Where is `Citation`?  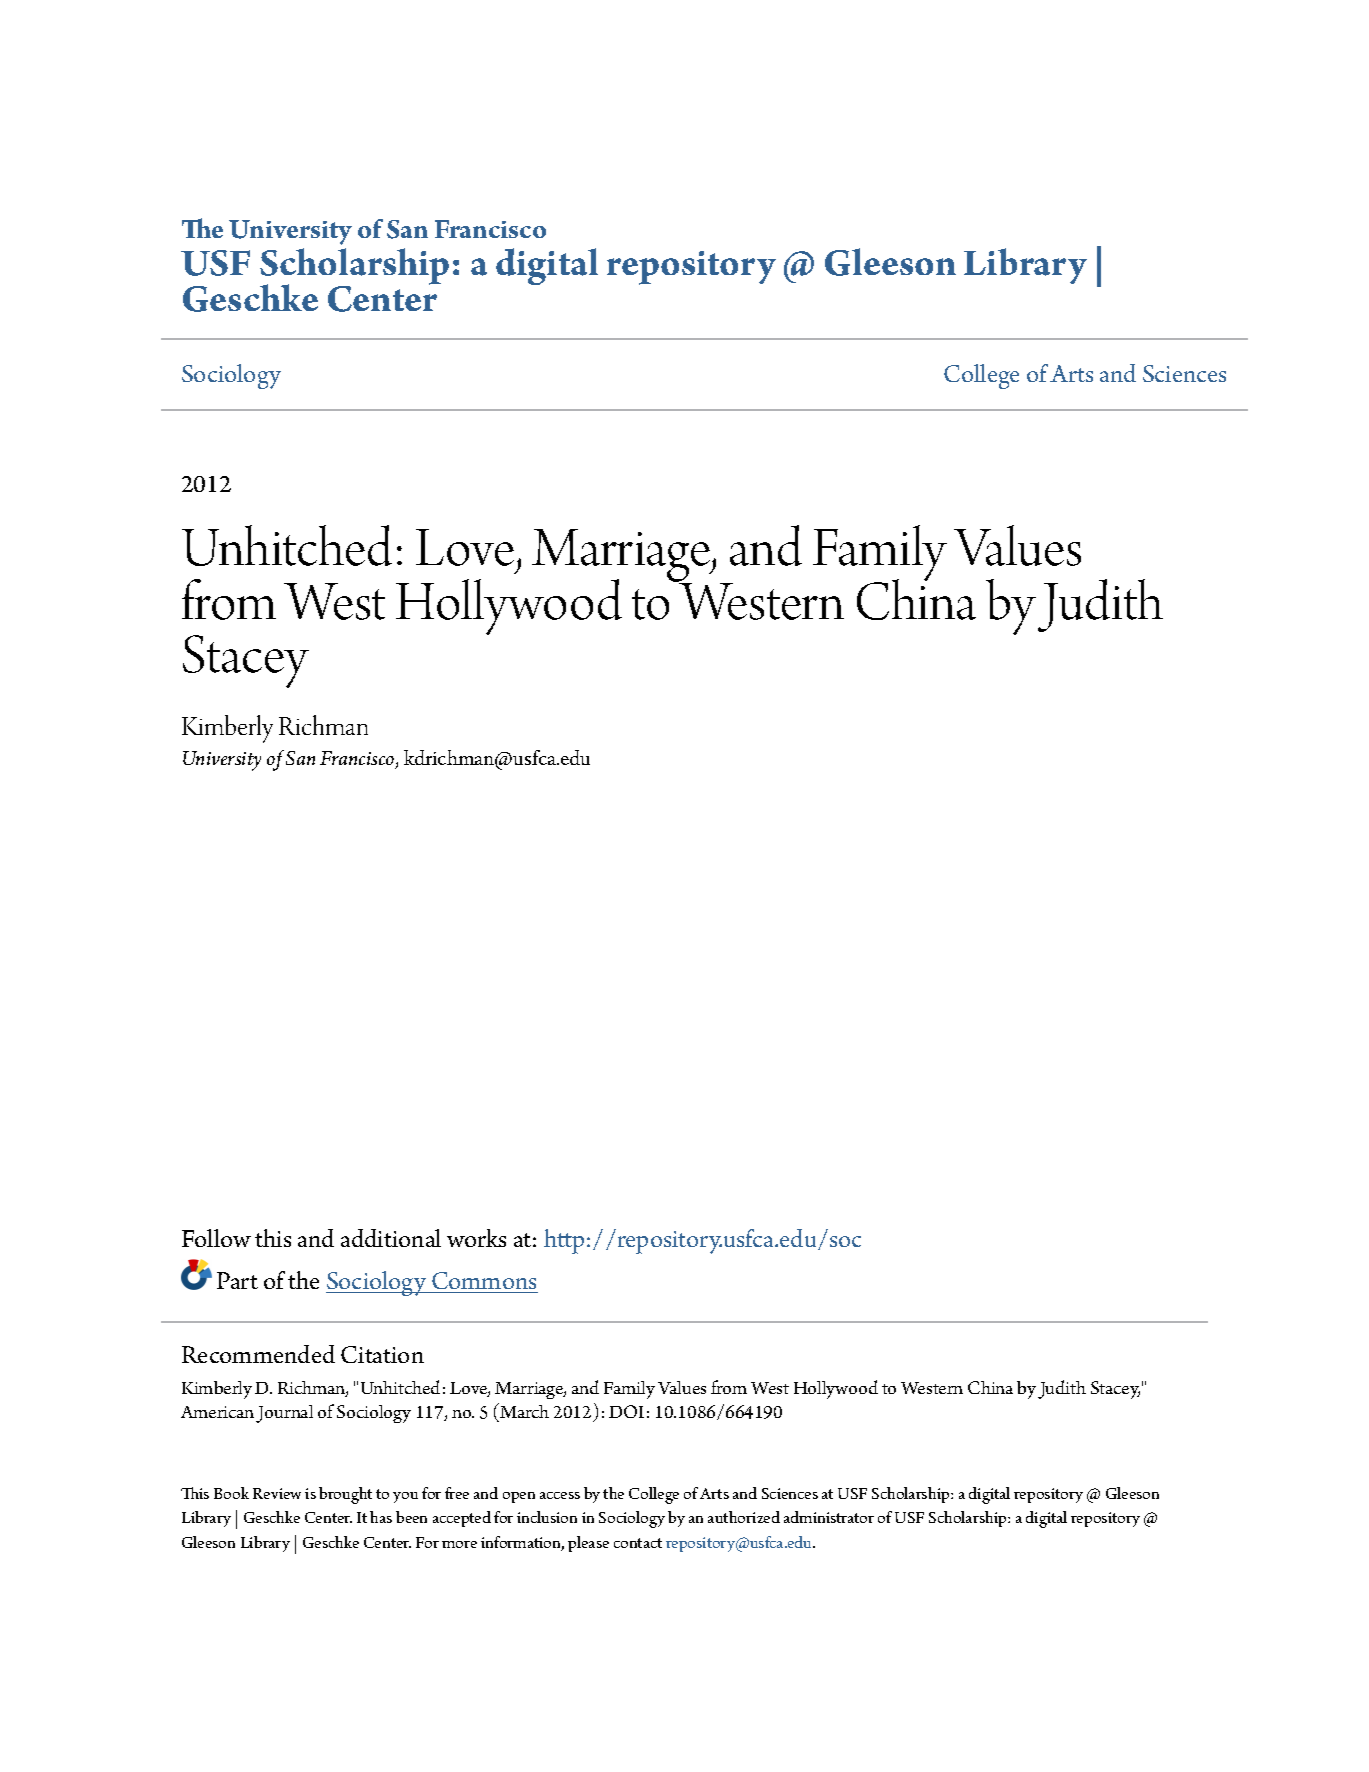 Citation is located at coordinates (382, 1354).
